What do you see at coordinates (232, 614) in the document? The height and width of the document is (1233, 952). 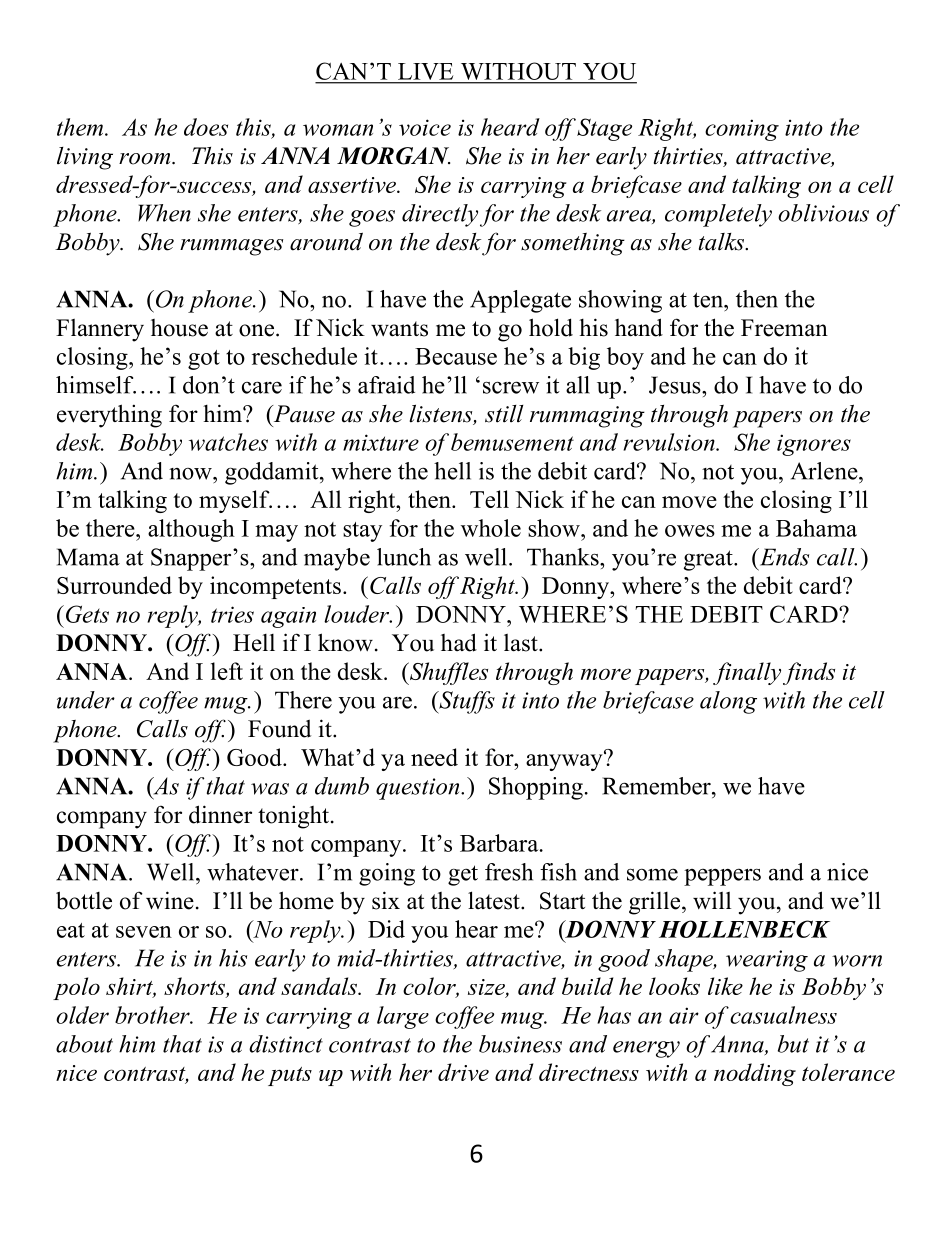 I see `tries` at bounding box center [232, 614].
